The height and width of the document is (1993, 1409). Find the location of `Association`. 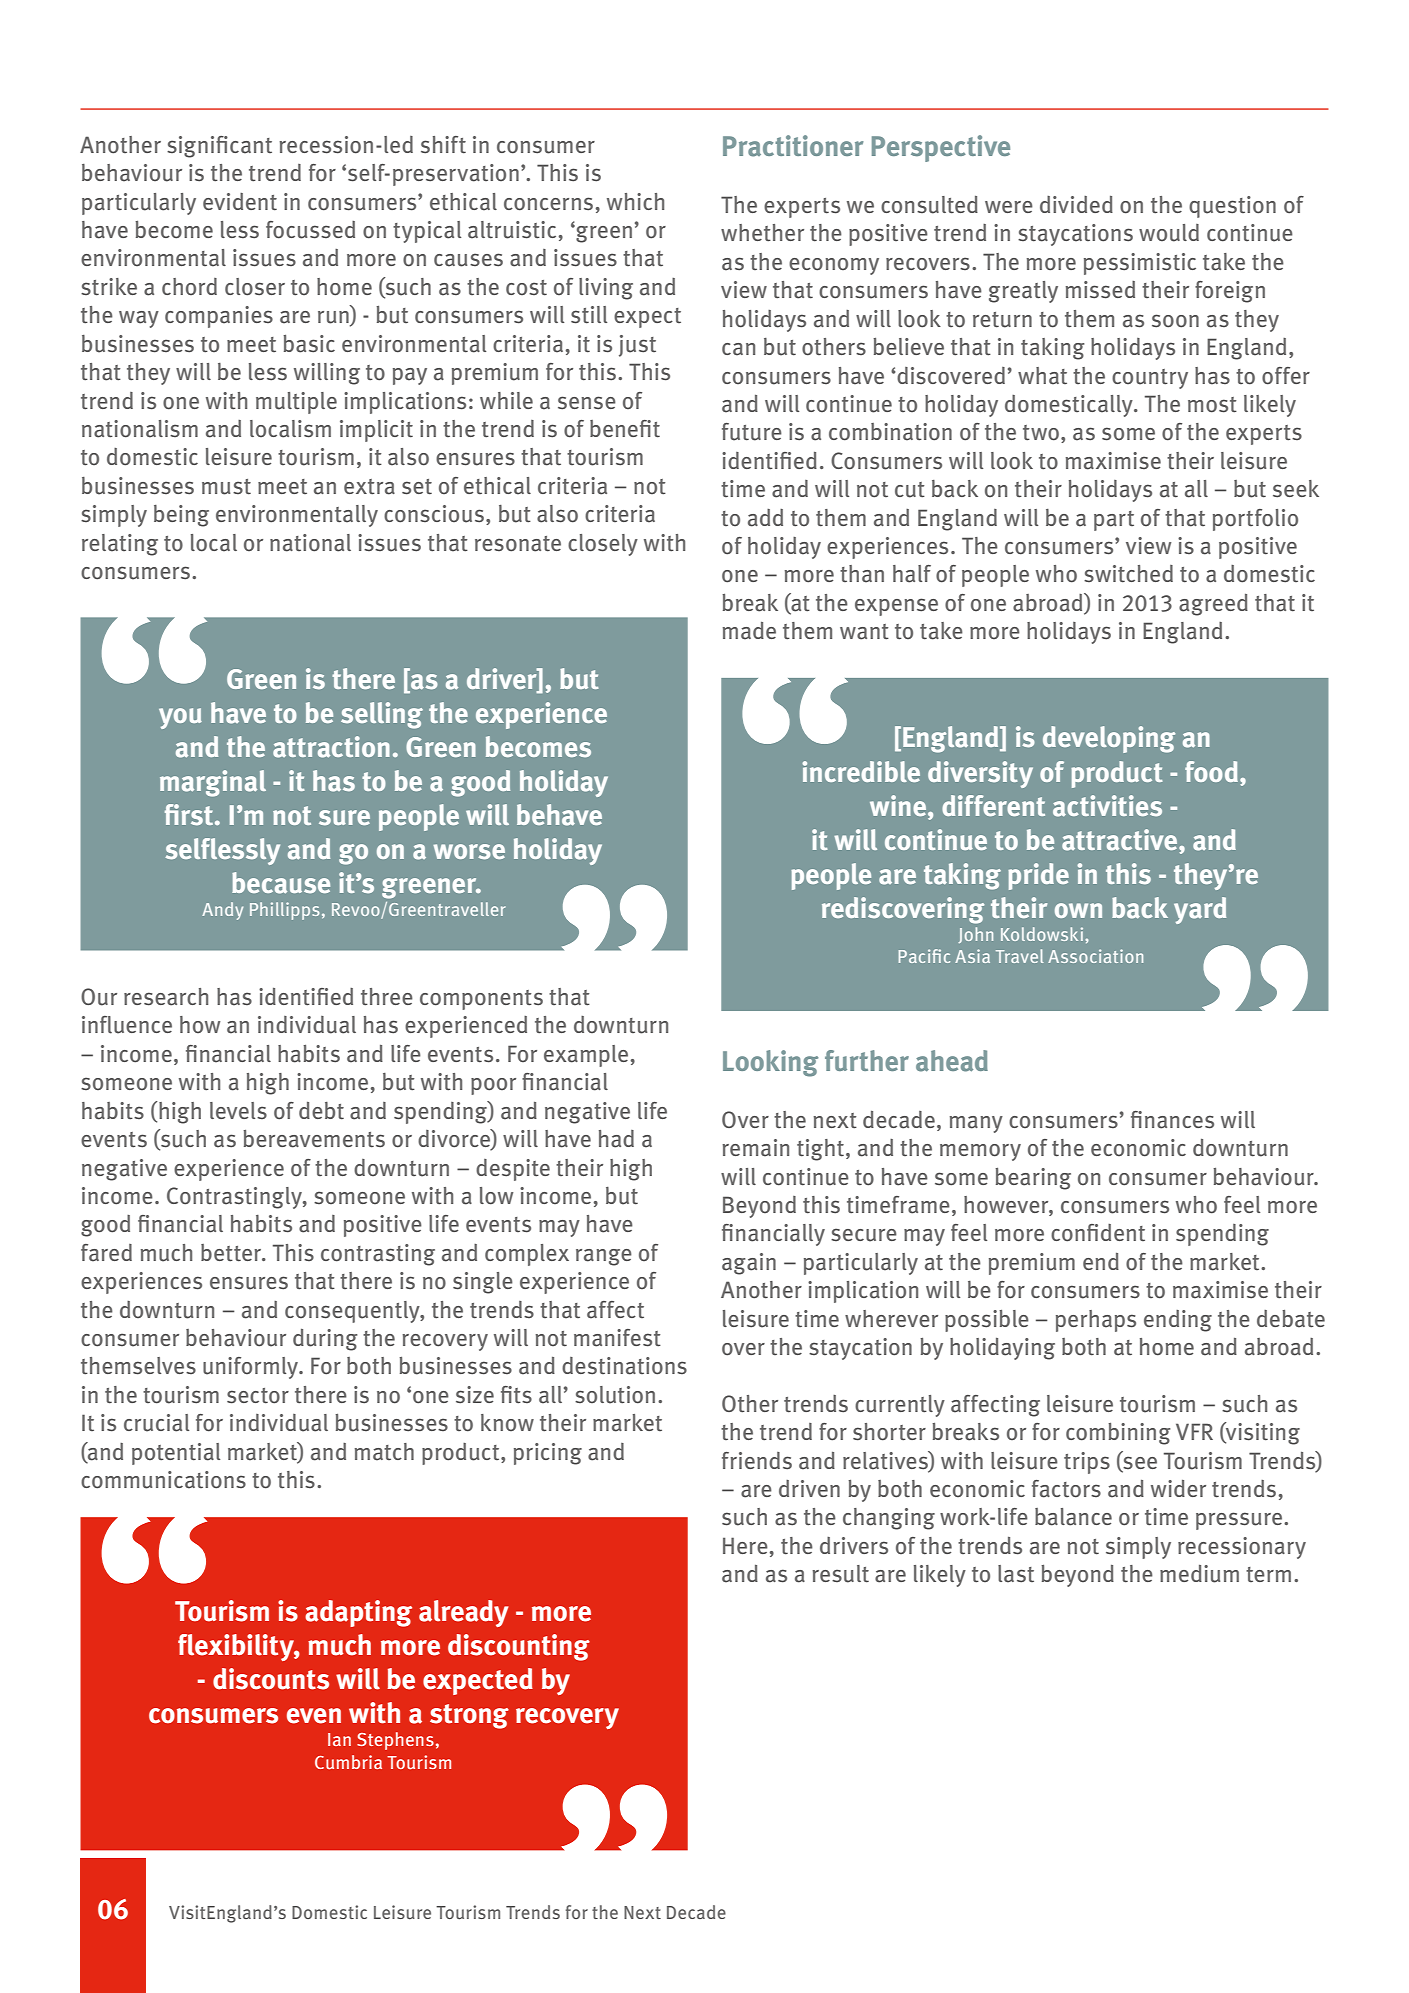

Association is located at coordinates (1095, 956).
